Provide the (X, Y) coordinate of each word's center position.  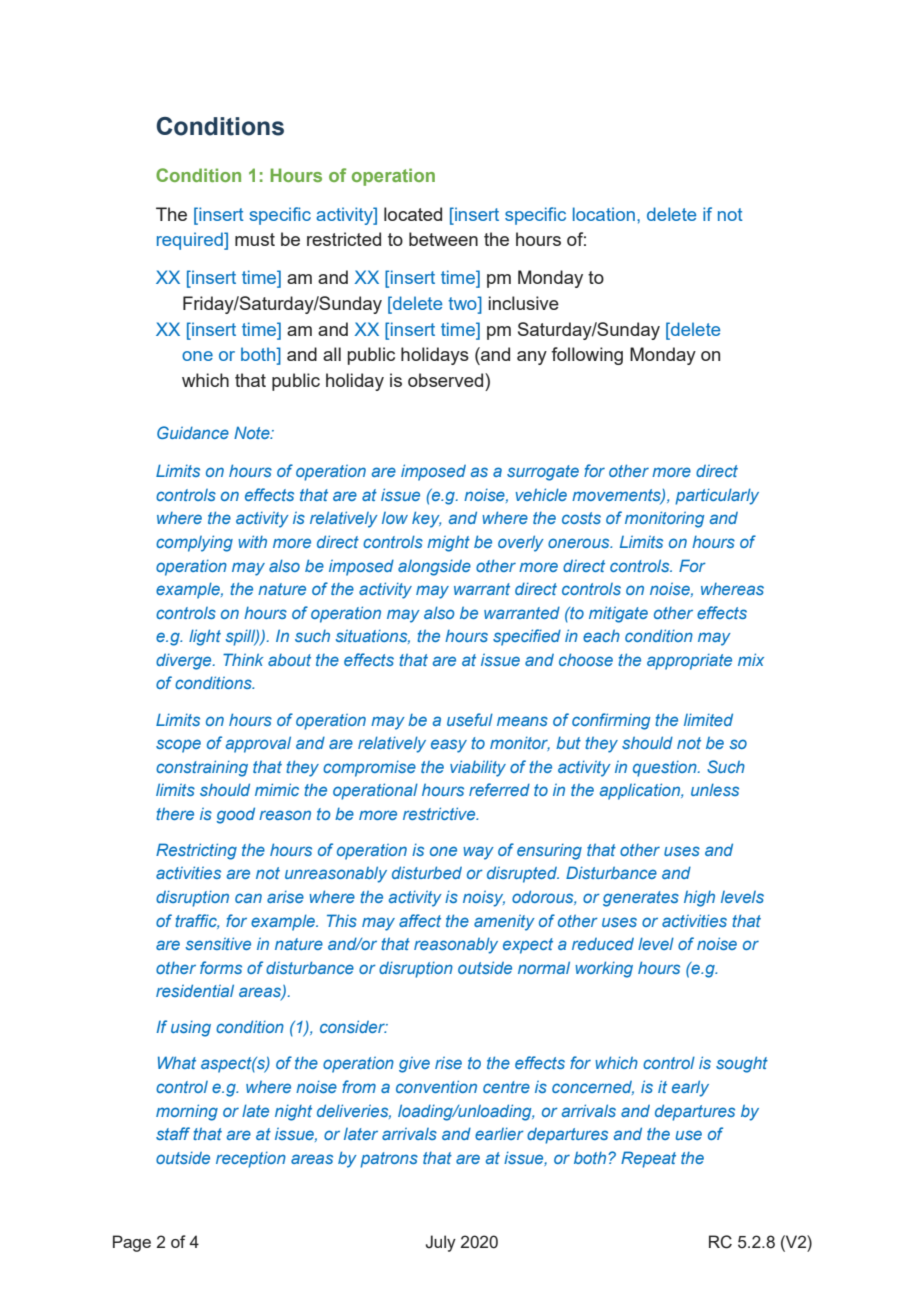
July (441, 1243)
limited (708, 719)
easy (449, 746)
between (443, 239)
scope (178, 746)
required (191, 241)
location (604, 214)
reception (251, 1160)
